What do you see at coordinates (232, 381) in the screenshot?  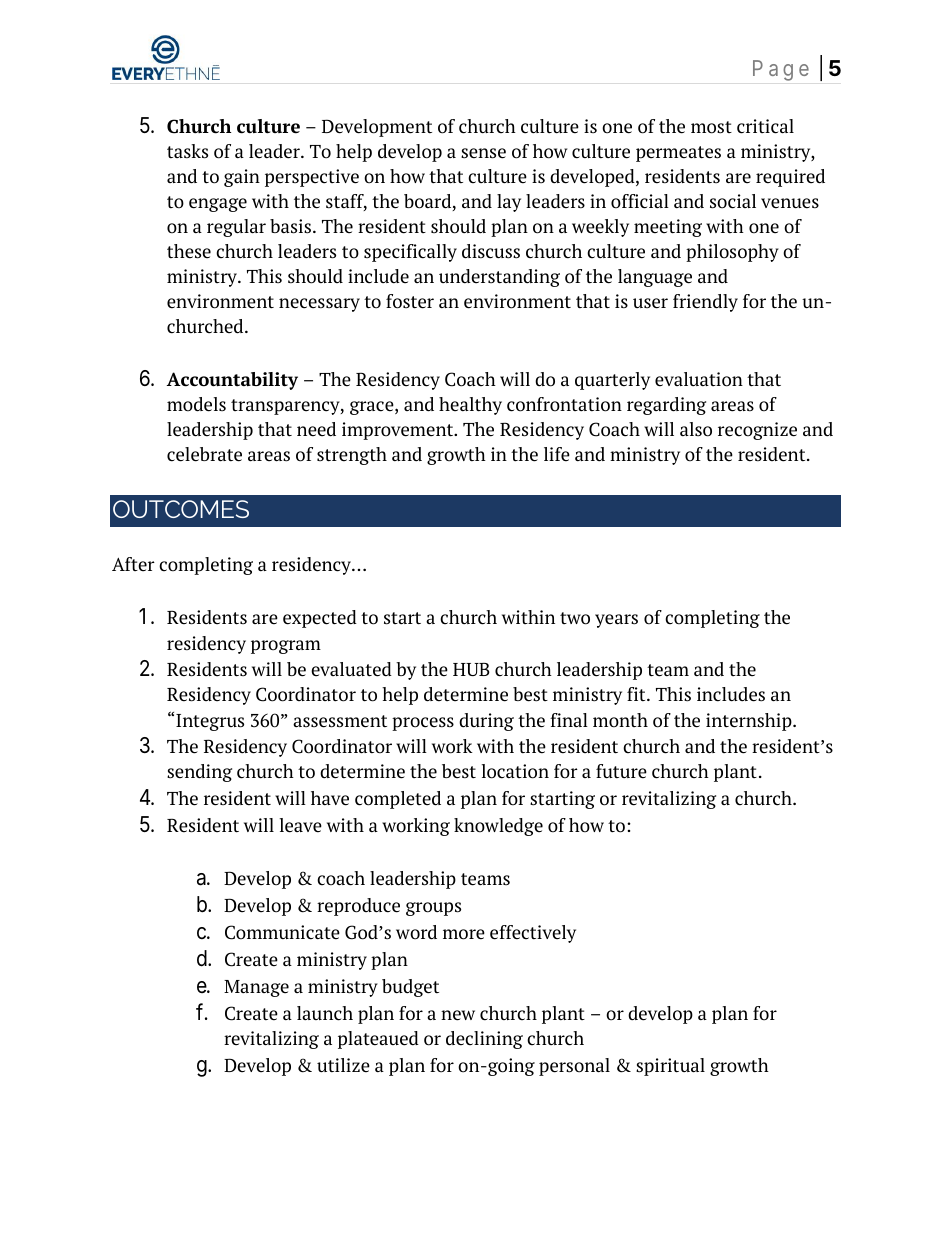 I see `Accountability` at bounding box center [232, 381].
